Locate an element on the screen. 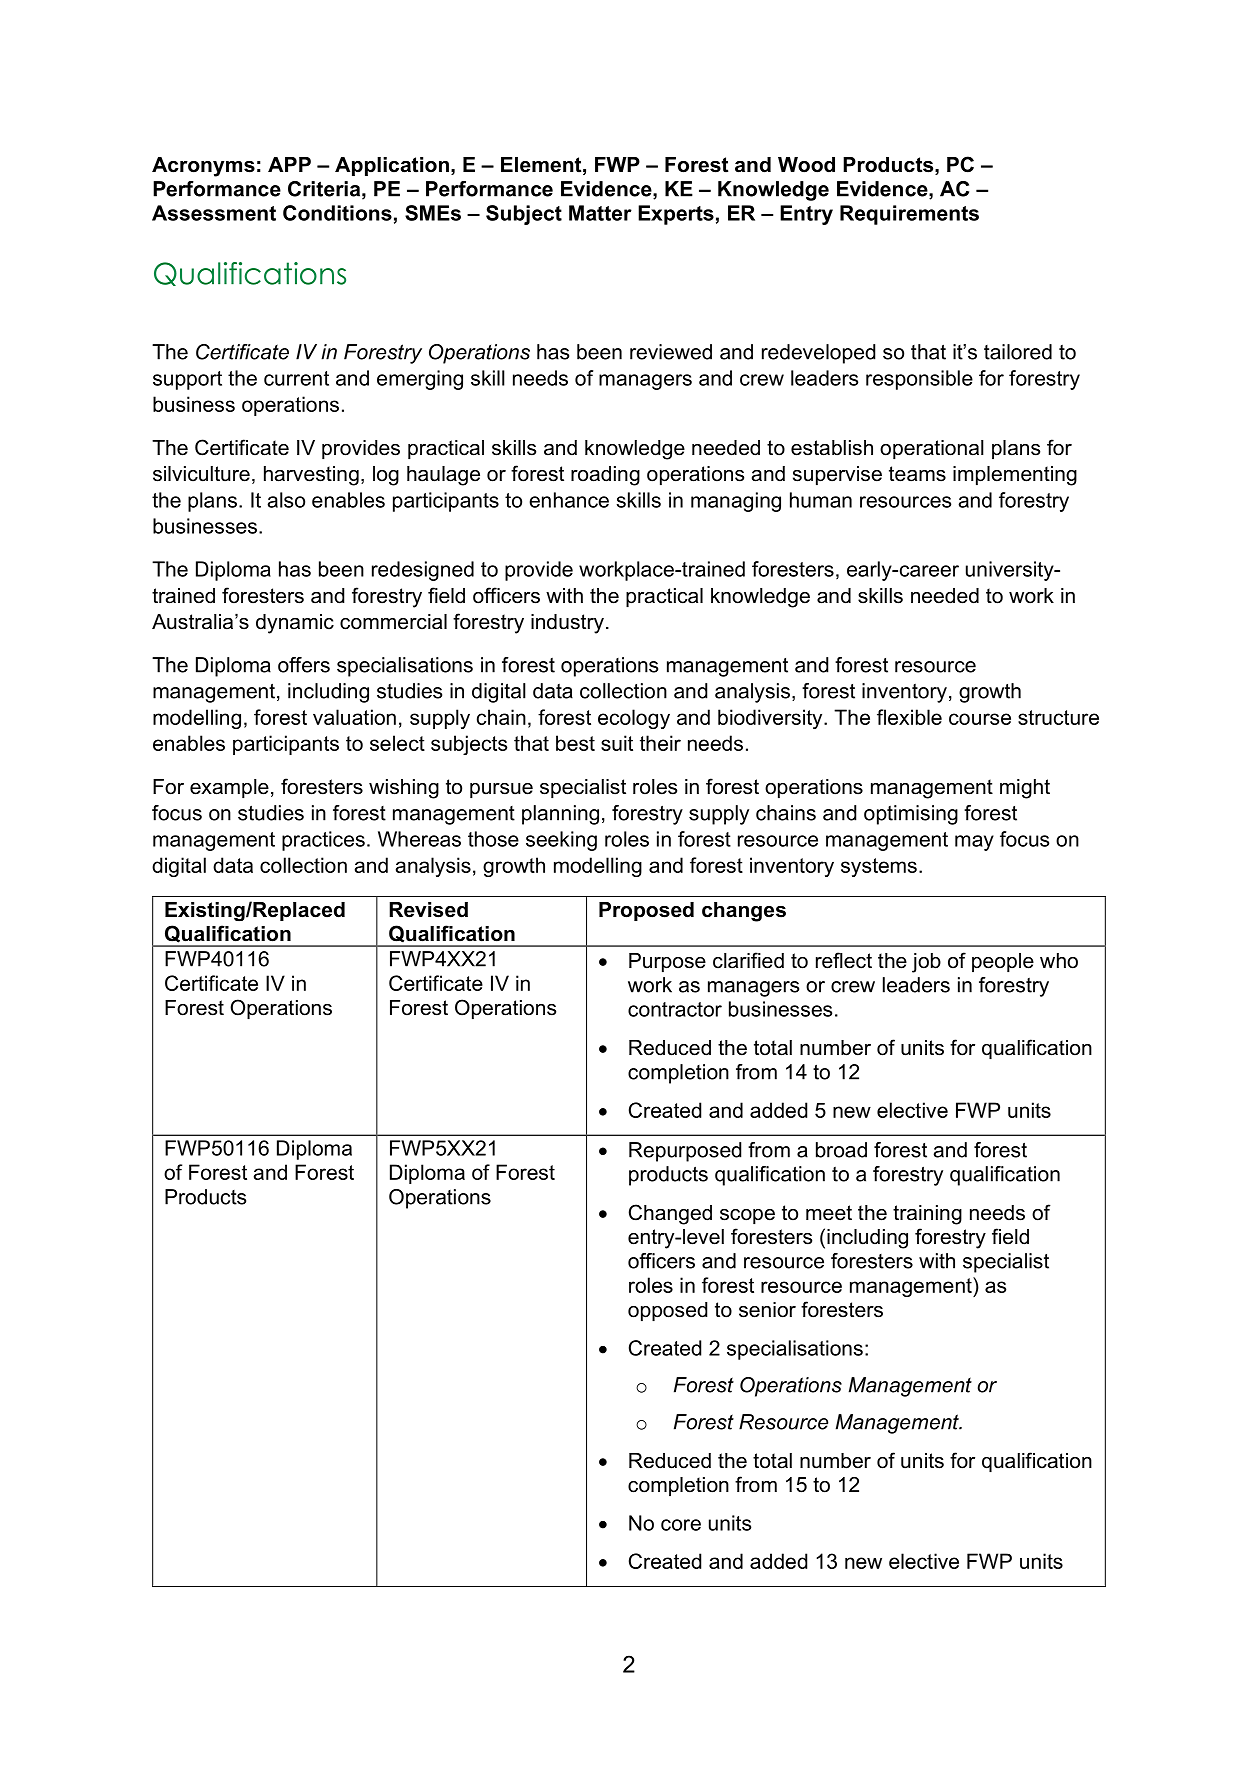  course is located at coordinates (980, 719).
